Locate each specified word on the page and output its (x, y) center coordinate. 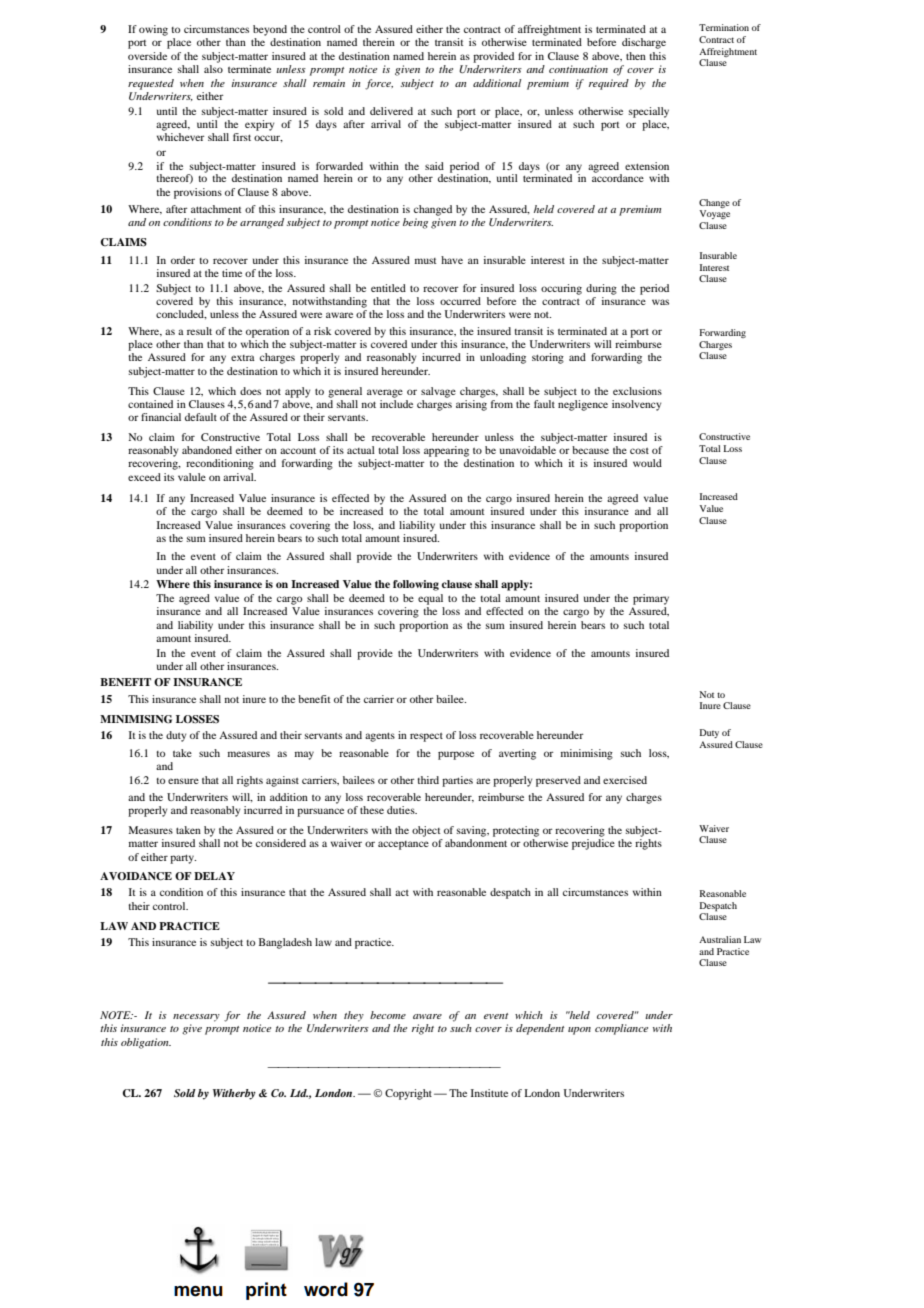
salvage (438, 392)
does (250, 391)
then (636, 56)
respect (426, 737)
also (213, 69)
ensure (183, 781)
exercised (625, 780)
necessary (196, 1018)
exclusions (637, 391)
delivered (391, 111)
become (388, 1015)
